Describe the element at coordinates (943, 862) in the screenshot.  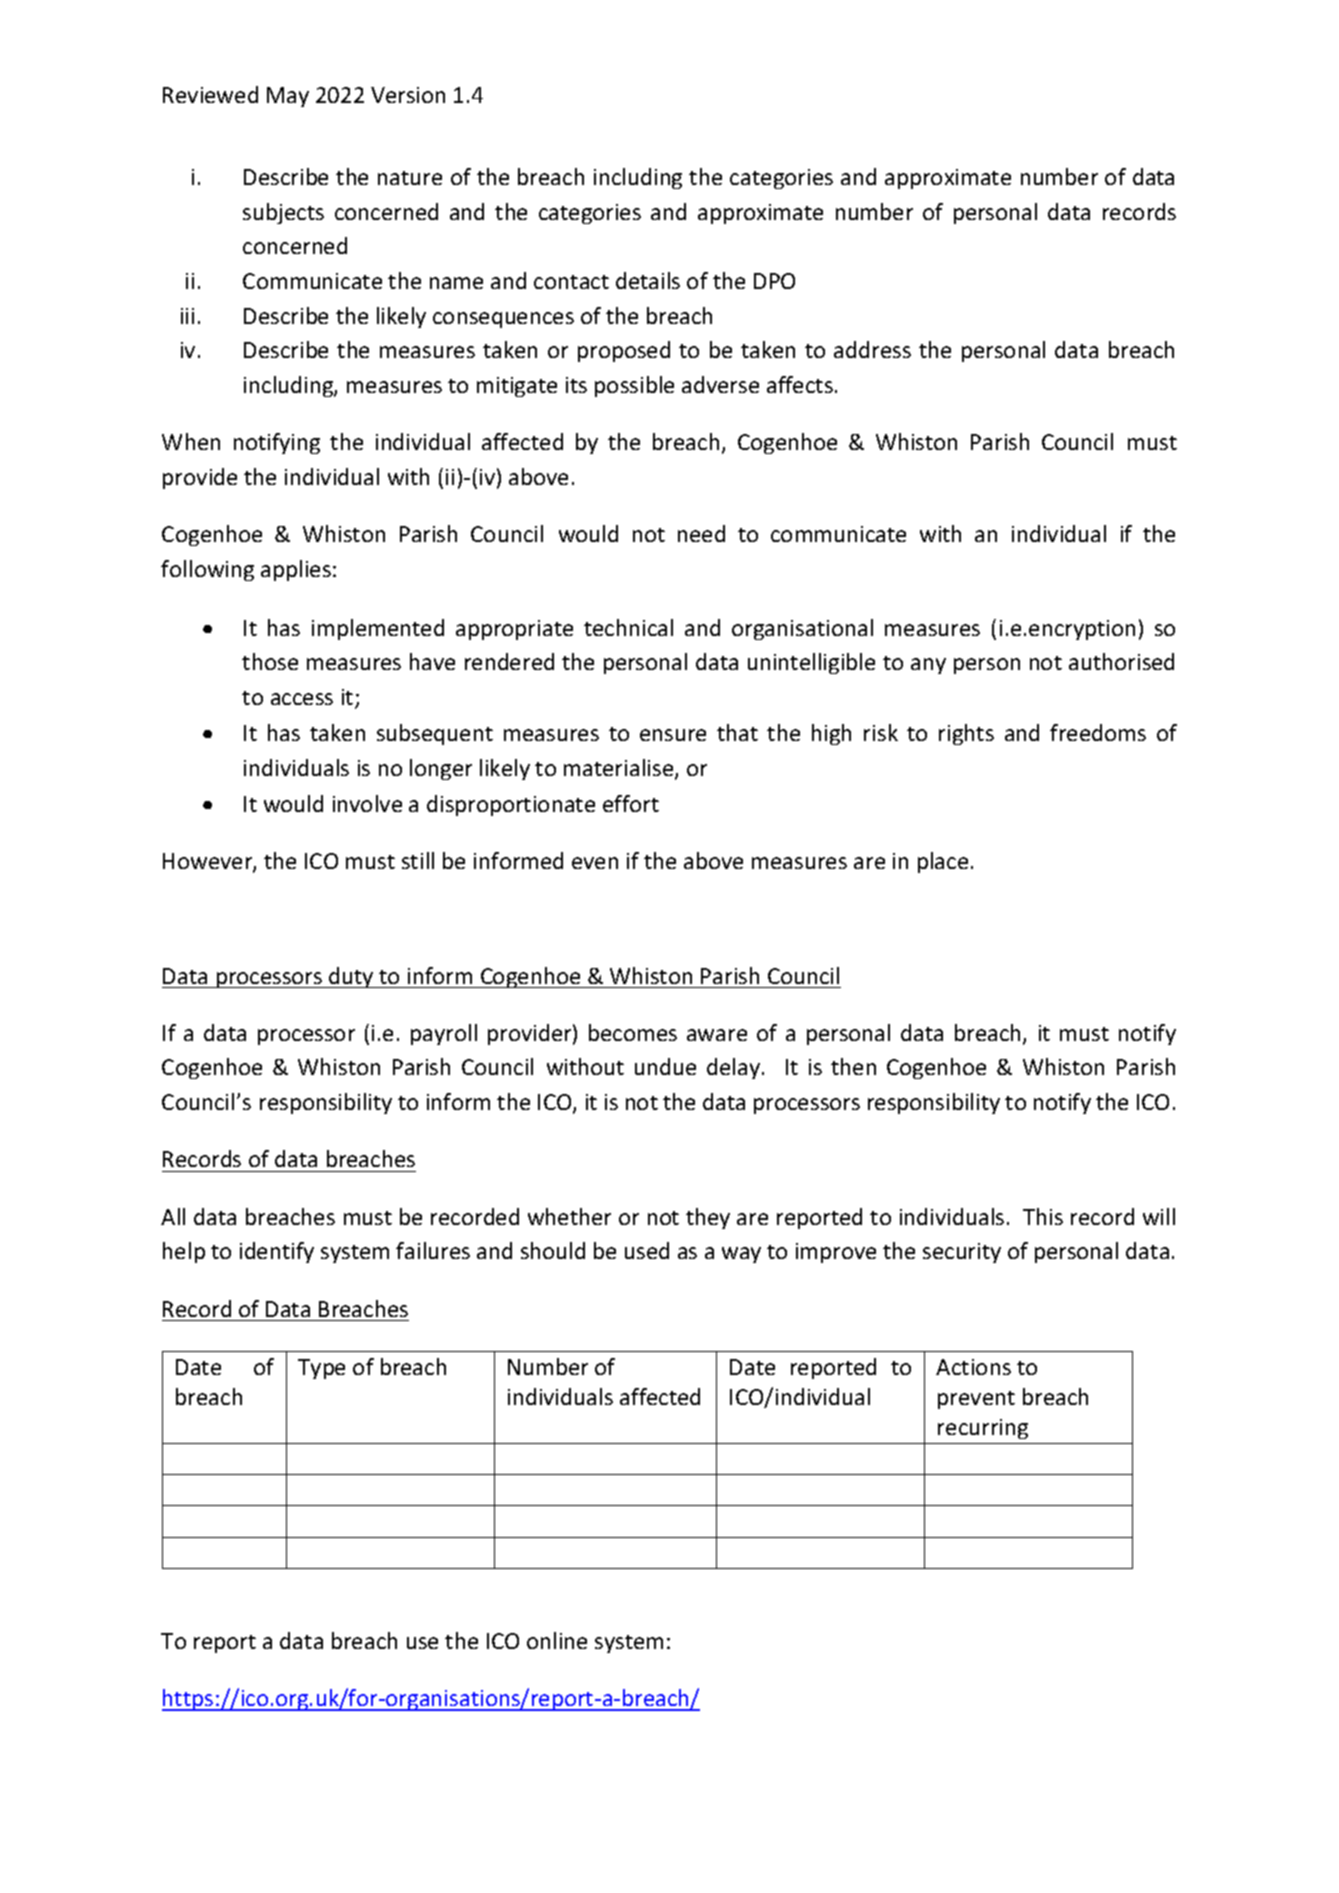
I see `place` at that location.
